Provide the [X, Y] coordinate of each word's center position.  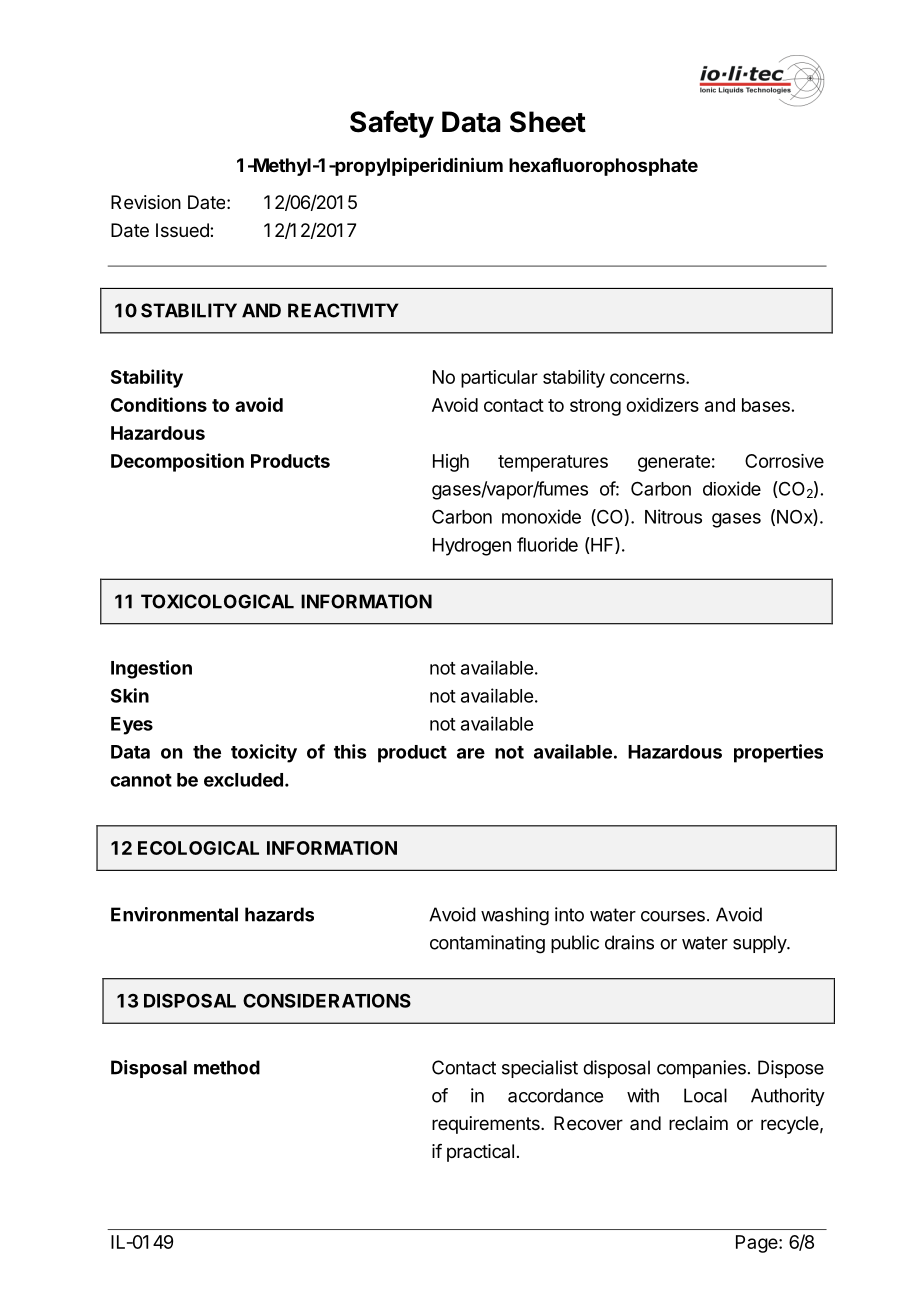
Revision [146, 202]
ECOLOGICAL [198, 848]
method [227, 1067]
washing [515, 916]
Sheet [548, 122]
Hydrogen [472, 547]
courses [673, 916]
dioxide [732, 488]
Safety [392, 124]
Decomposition [177, 462]
